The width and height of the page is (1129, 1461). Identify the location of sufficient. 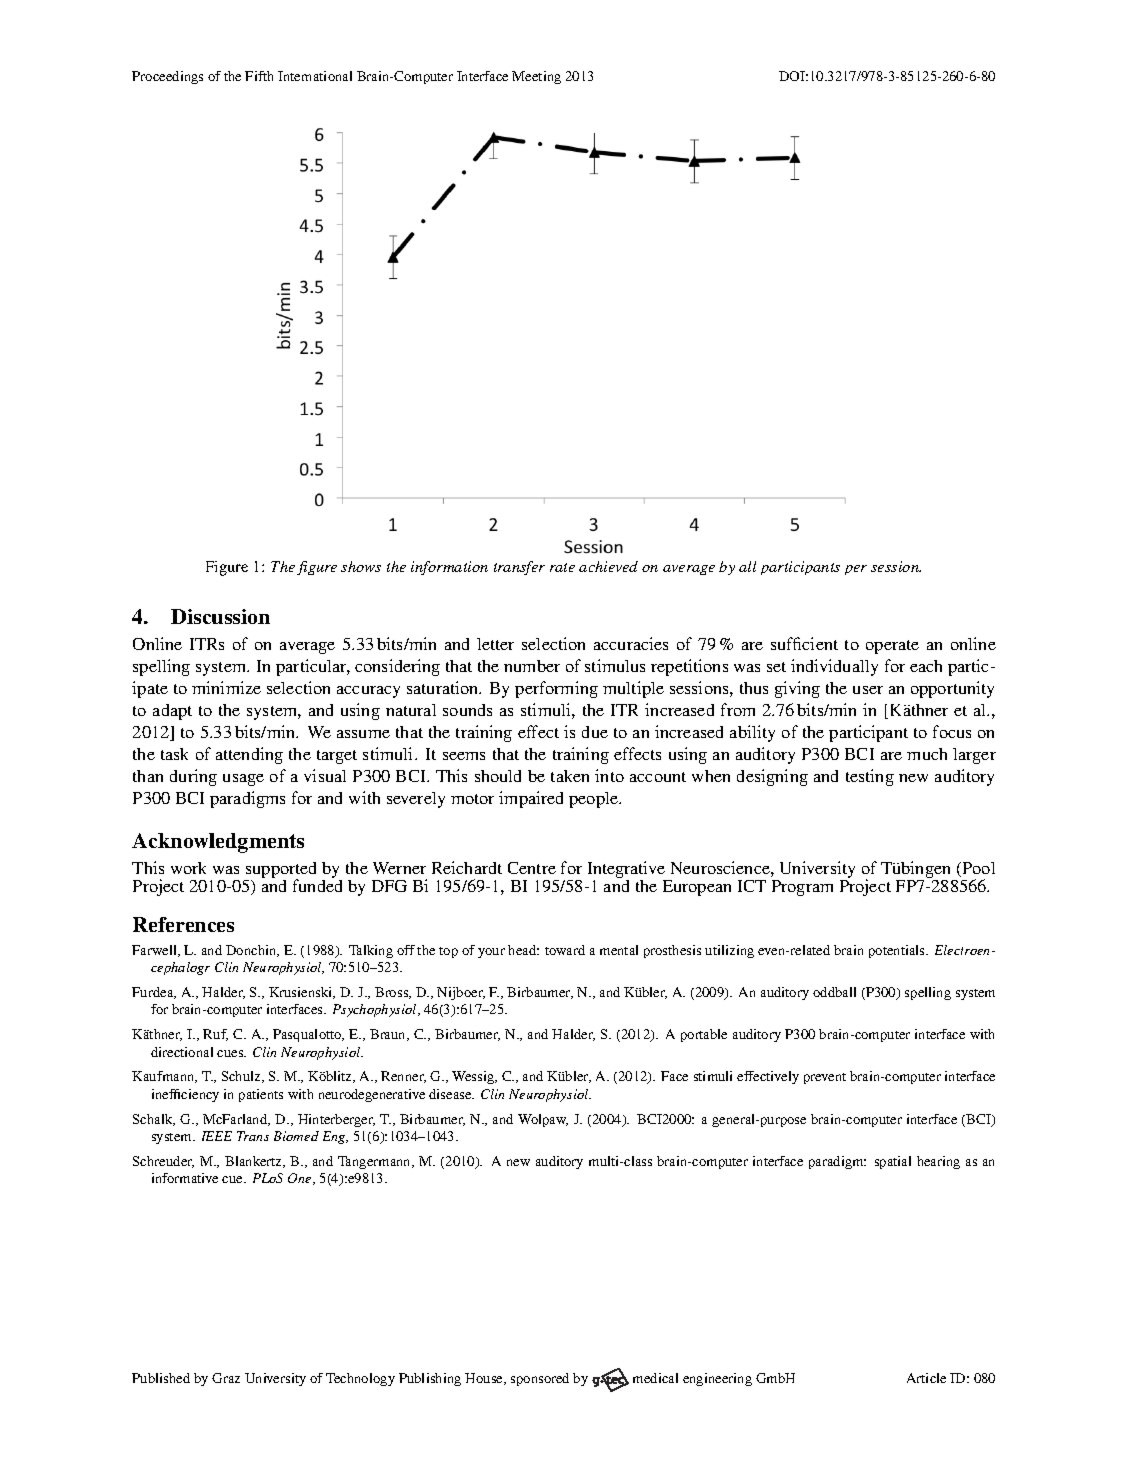
(804, 643).
